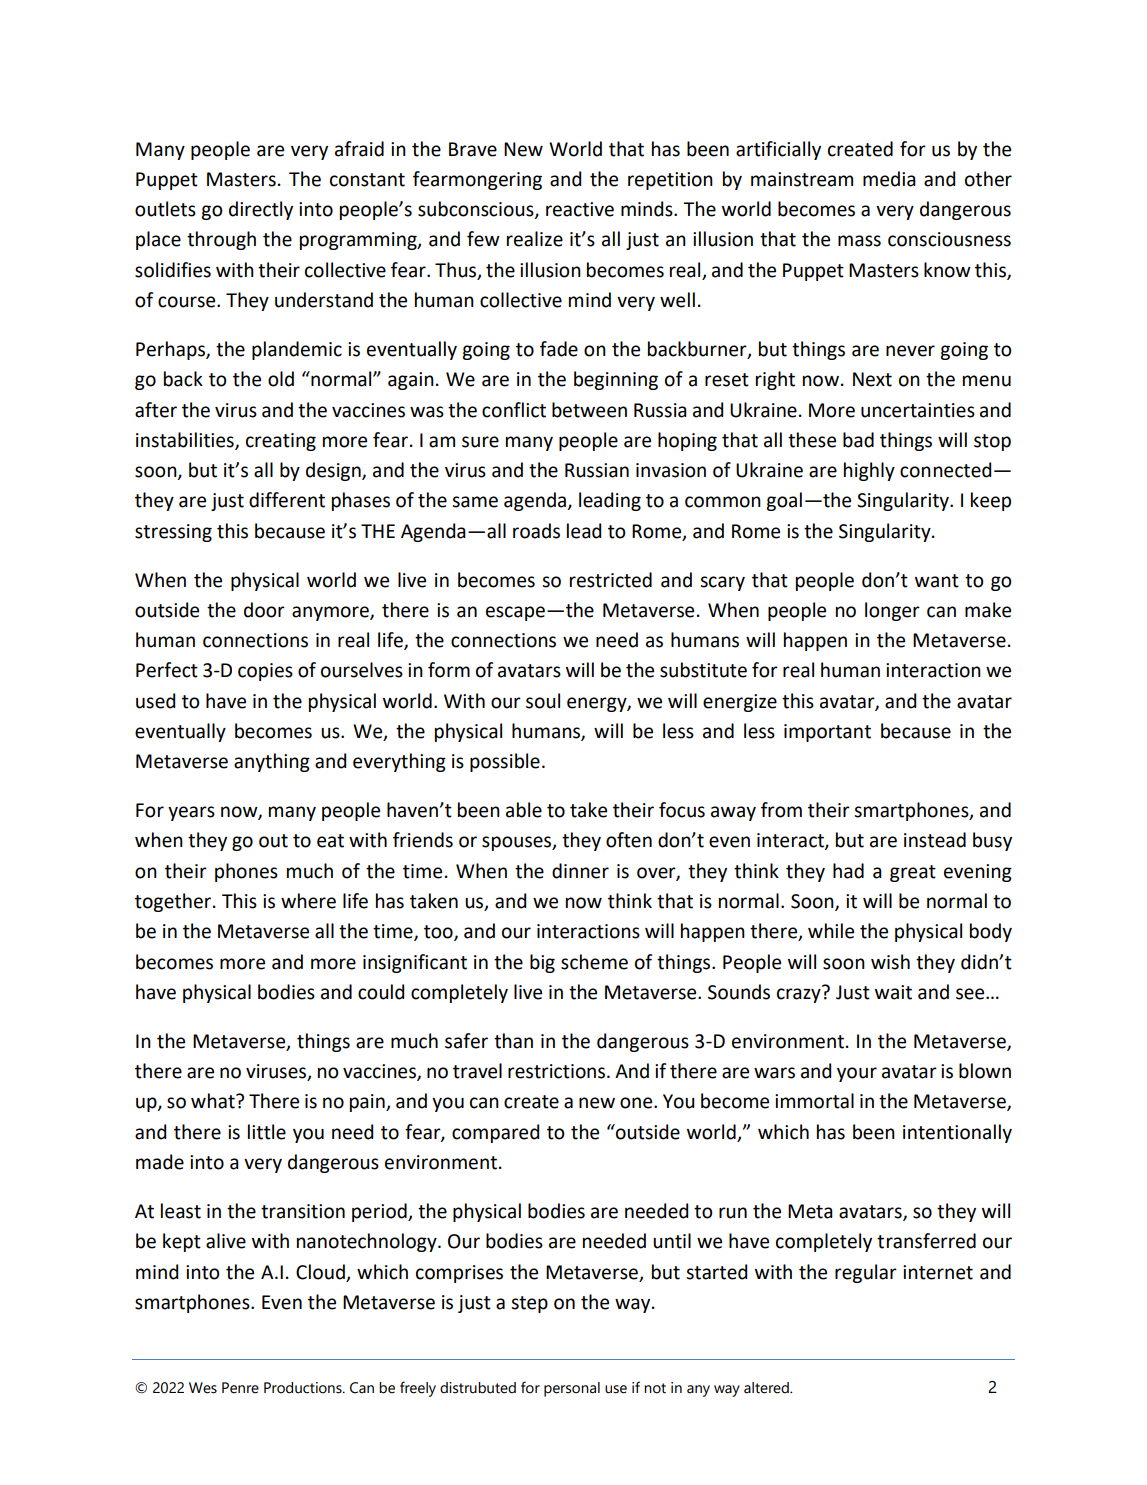  Describe the element at coordinates (611, 580) in the screenshot. I see `restricted` at that location.
